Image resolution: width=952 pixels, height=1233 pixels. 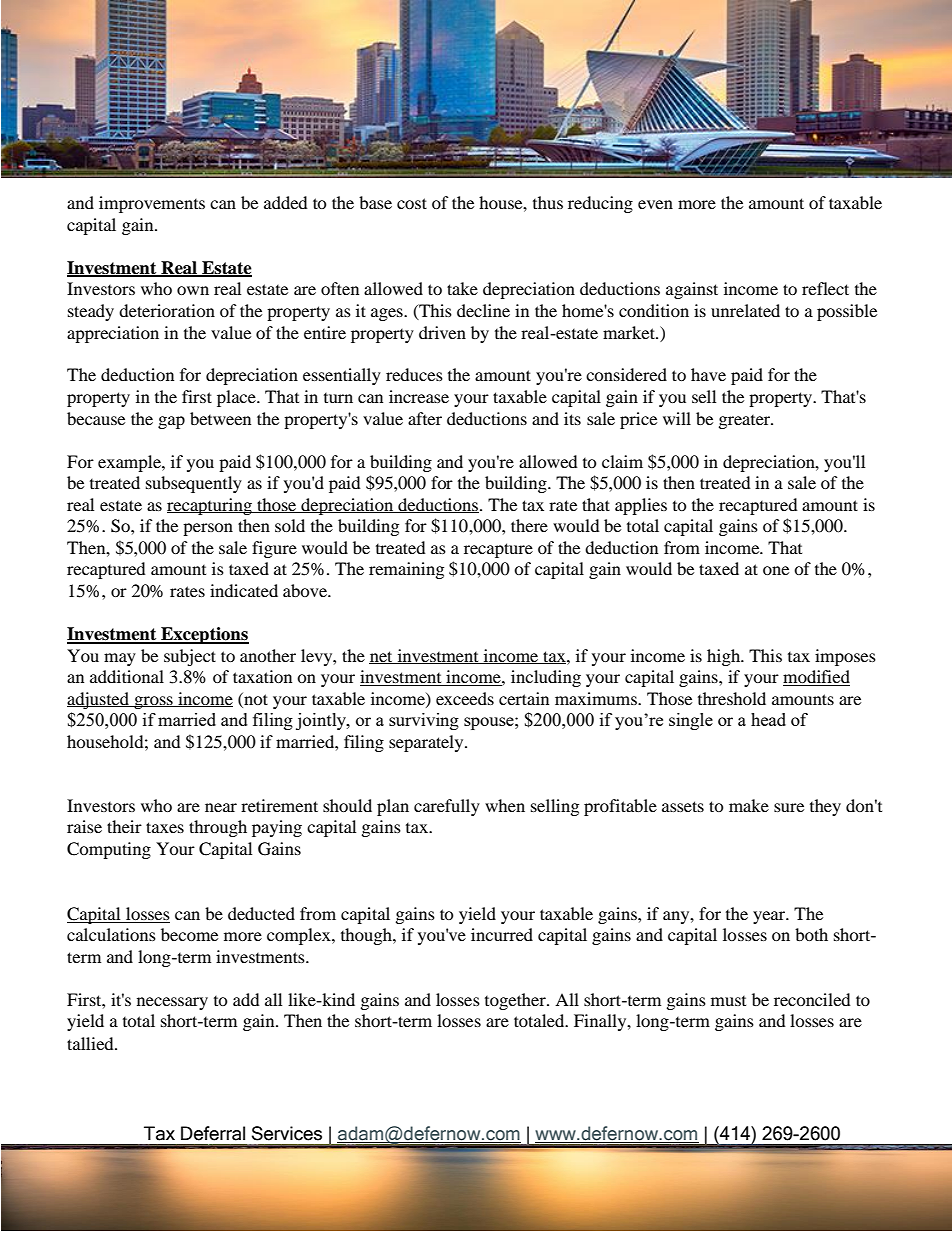 What do you see at coordinates (655, 204) in the screenshot?
I see `even` at bounding box center [655, 204].
